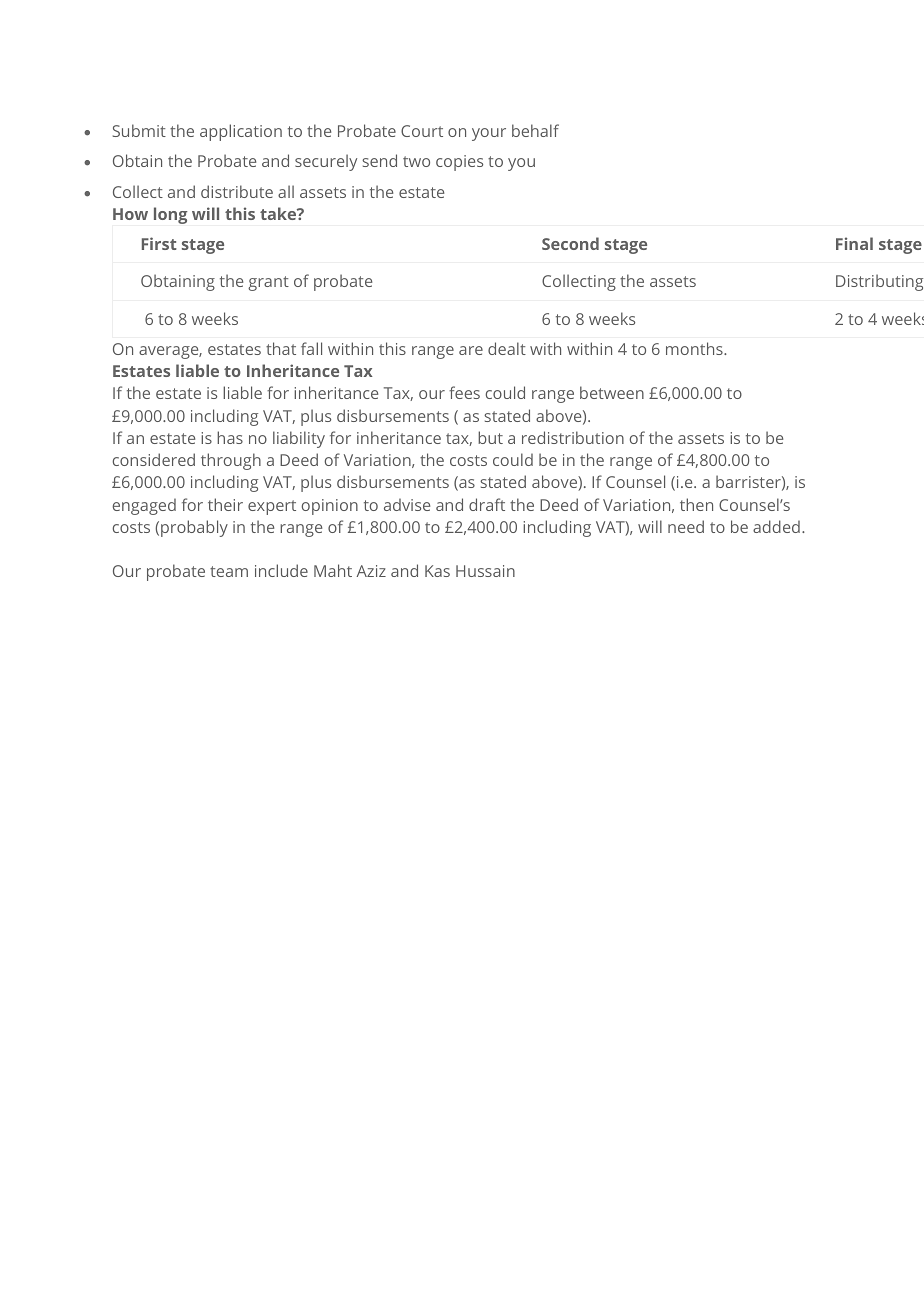 Image resolution: width=924 pixels, height=1308 pixels. I want to click on months, so click(695, 348).
